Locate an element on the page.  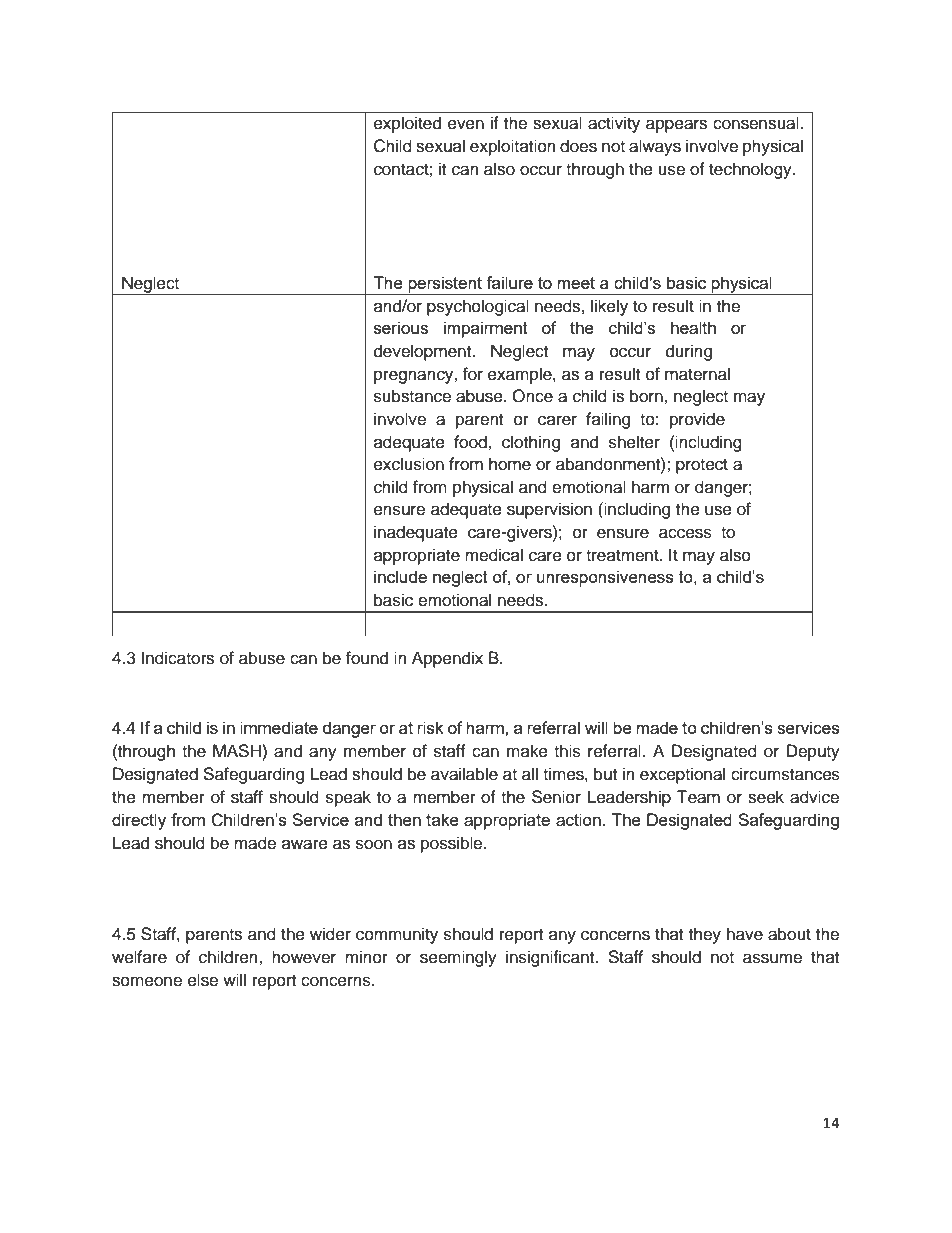
food is located at coordinates (471, 442).
